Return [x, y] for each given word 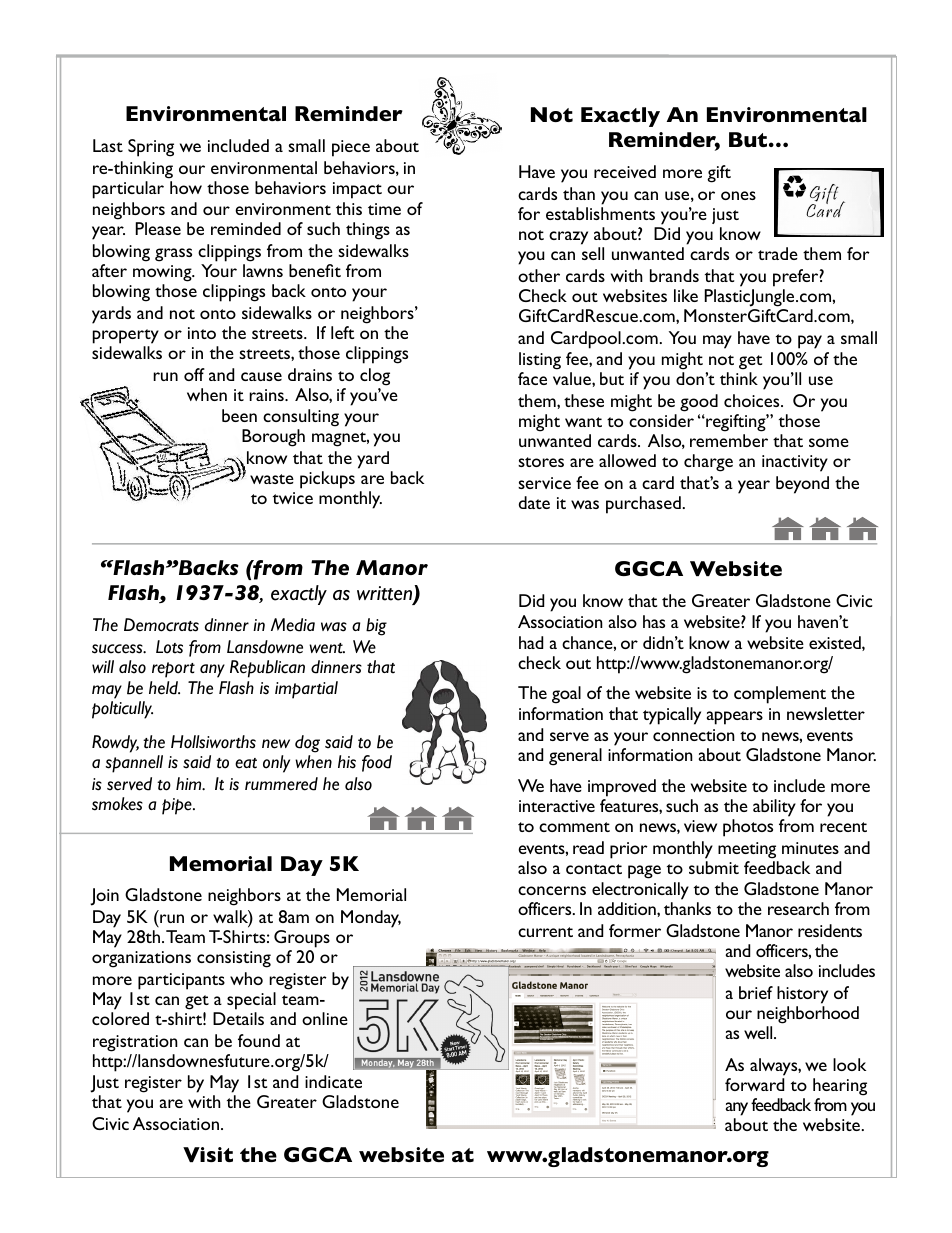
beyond [802, 485]
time [384, 209]
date [534, 502]
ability [774, 808]
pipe [178, 806]
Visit [208, 1154]
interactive [557, 806]
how [186, 187]
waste [272, 479]
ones [738, 195]
